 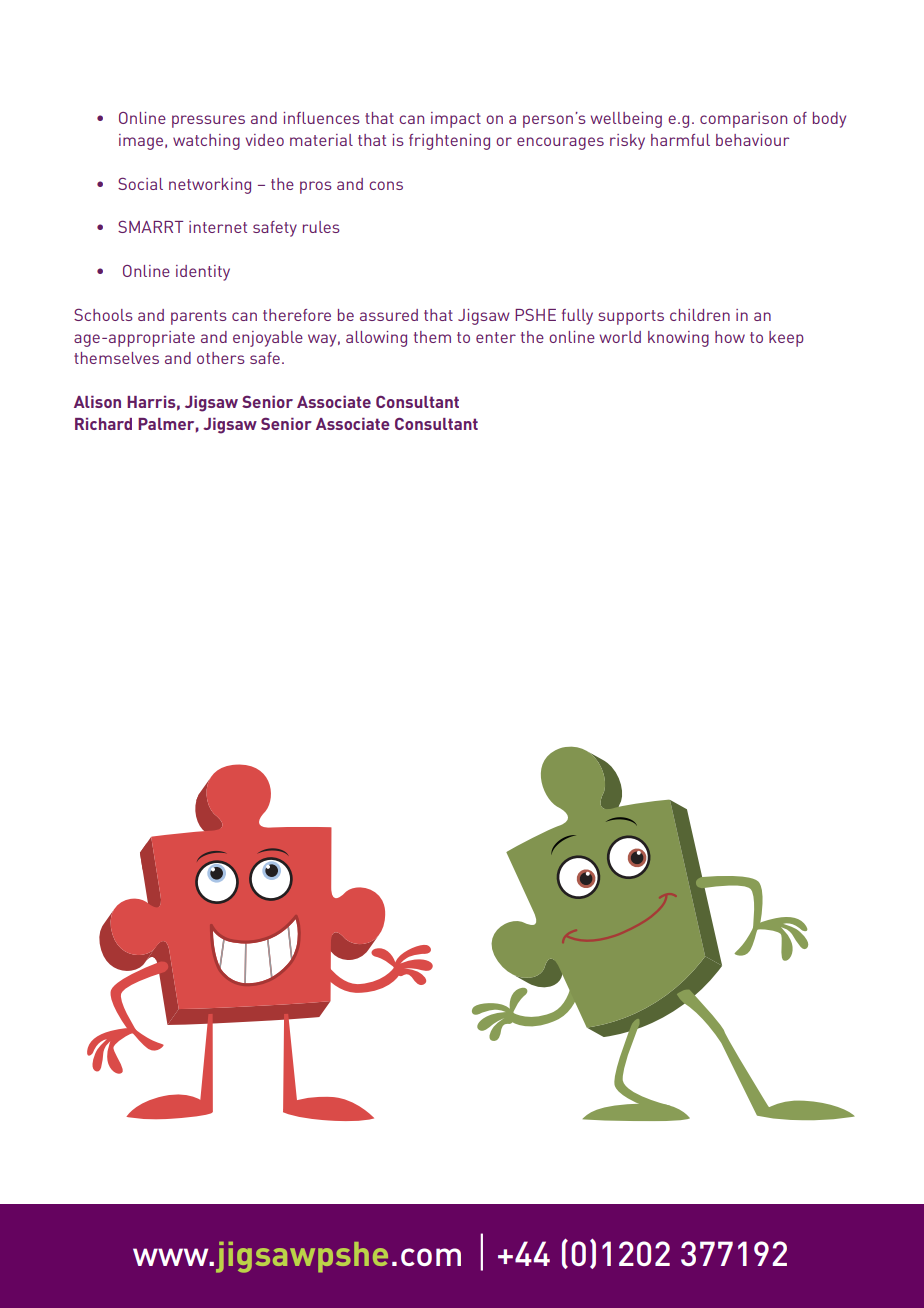 What do you see at coordinates (103, 424) in the screenshot?
I see `Richard` at bounding box center [103, 424].
